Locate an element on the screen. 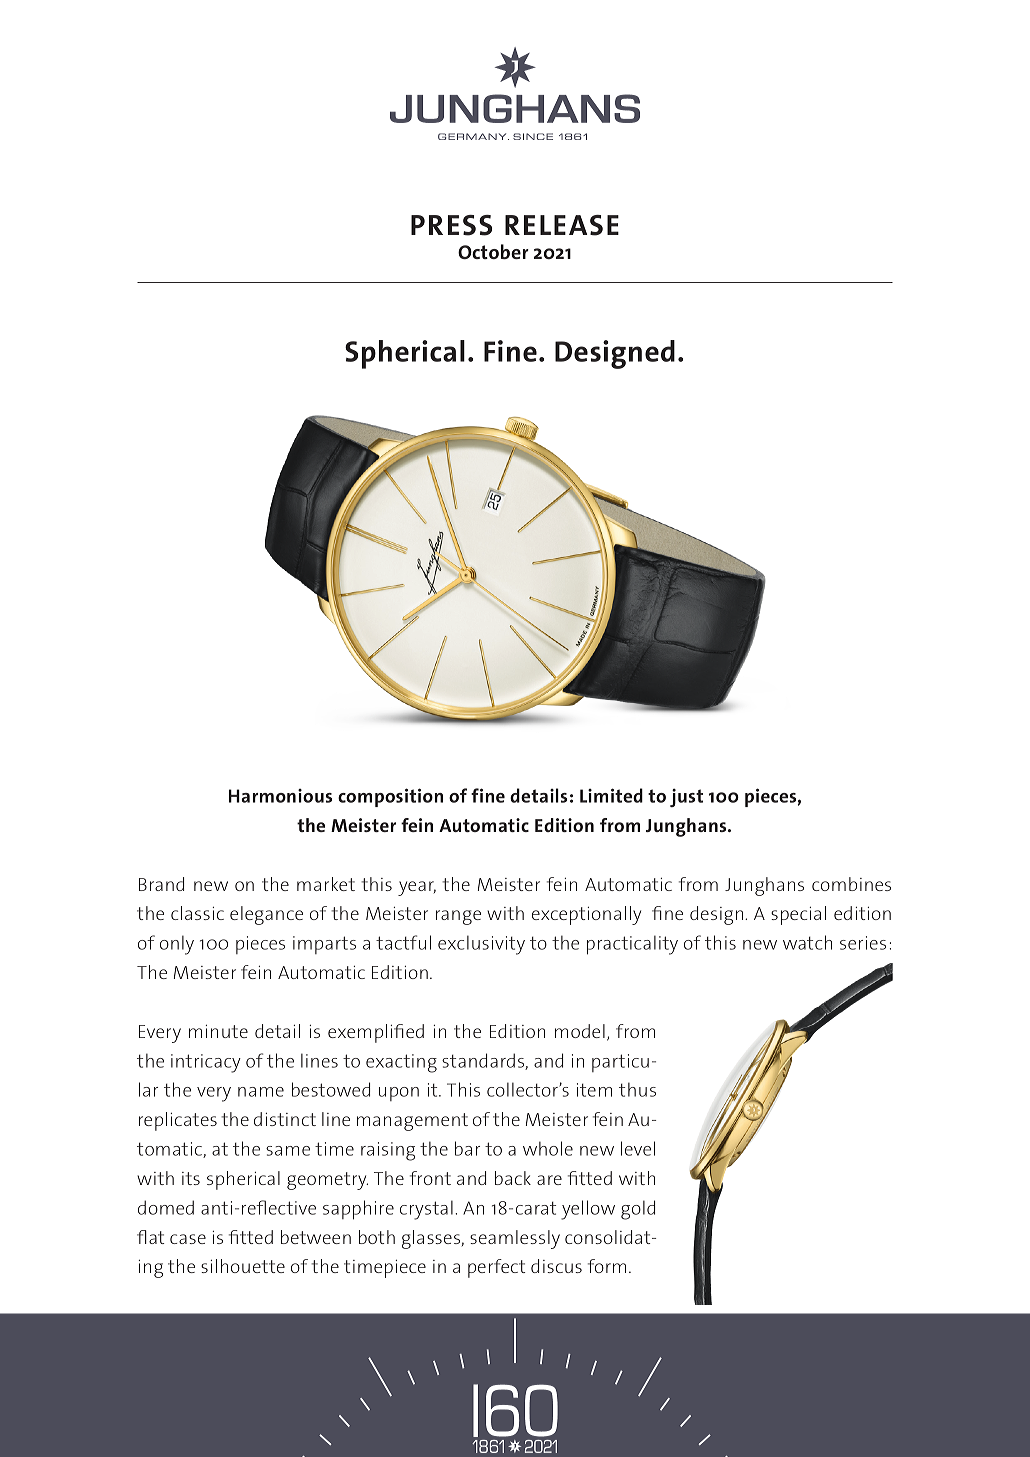 This screenshot has width=1030, height=1457. model is located at coordinates (580, 1031).
